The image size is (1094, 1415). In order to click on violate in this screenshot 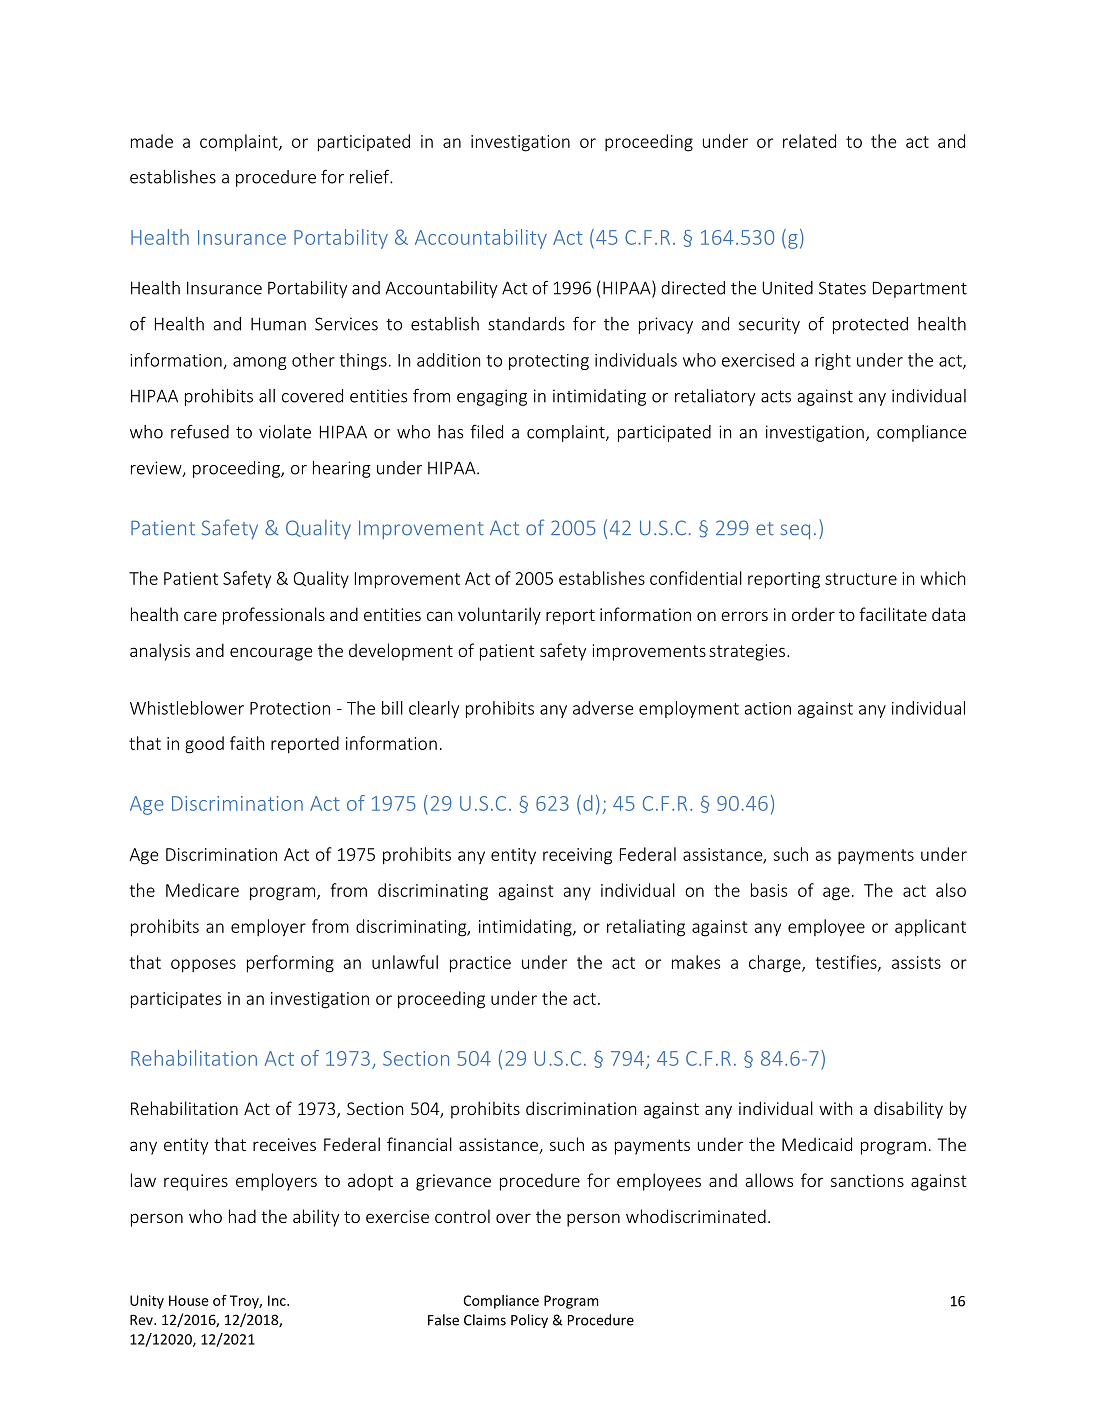, I will do `click(285, 432)`.
